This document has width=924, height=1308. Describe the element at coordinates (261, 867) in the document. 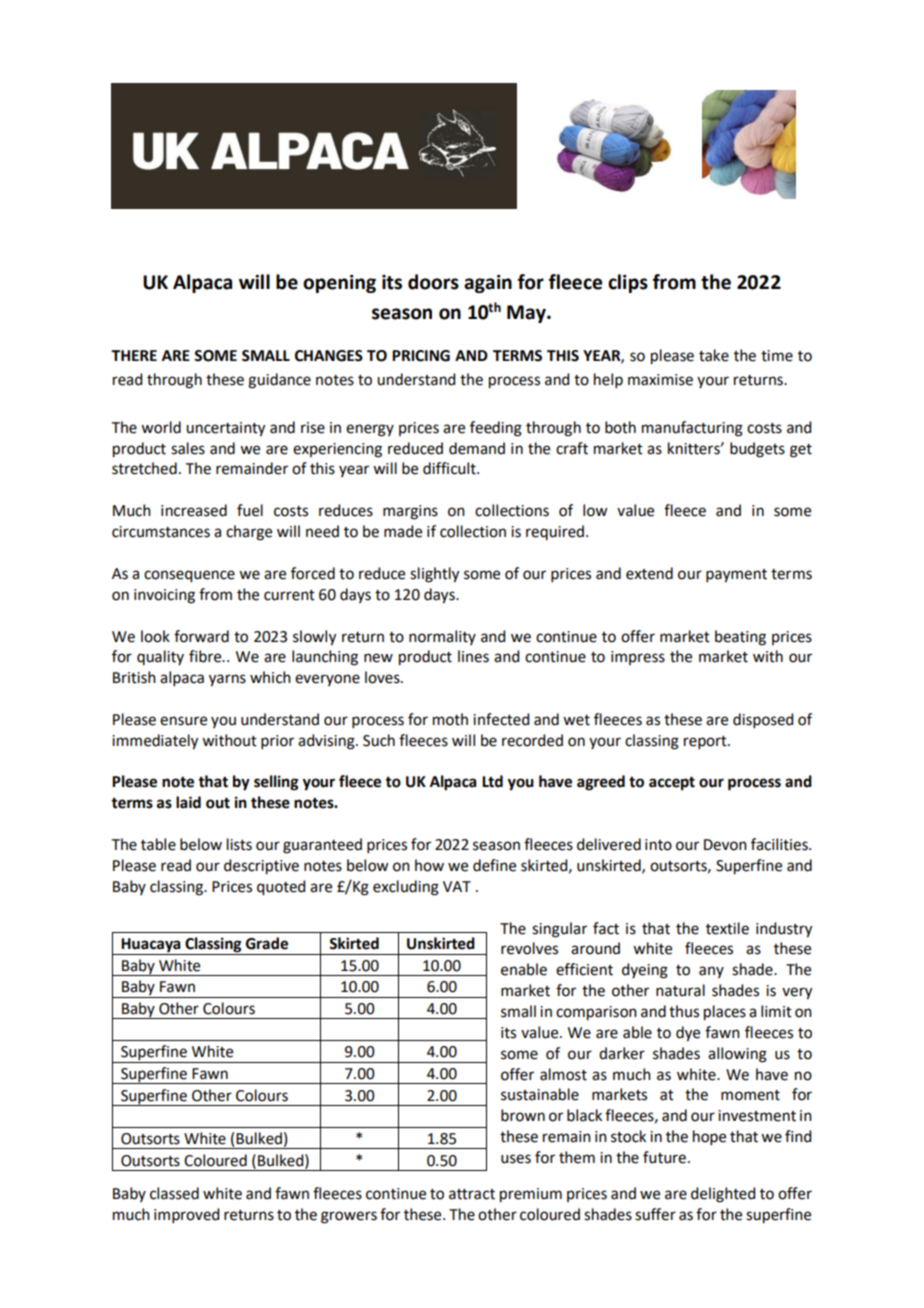

I see `descriptive` at that location.
